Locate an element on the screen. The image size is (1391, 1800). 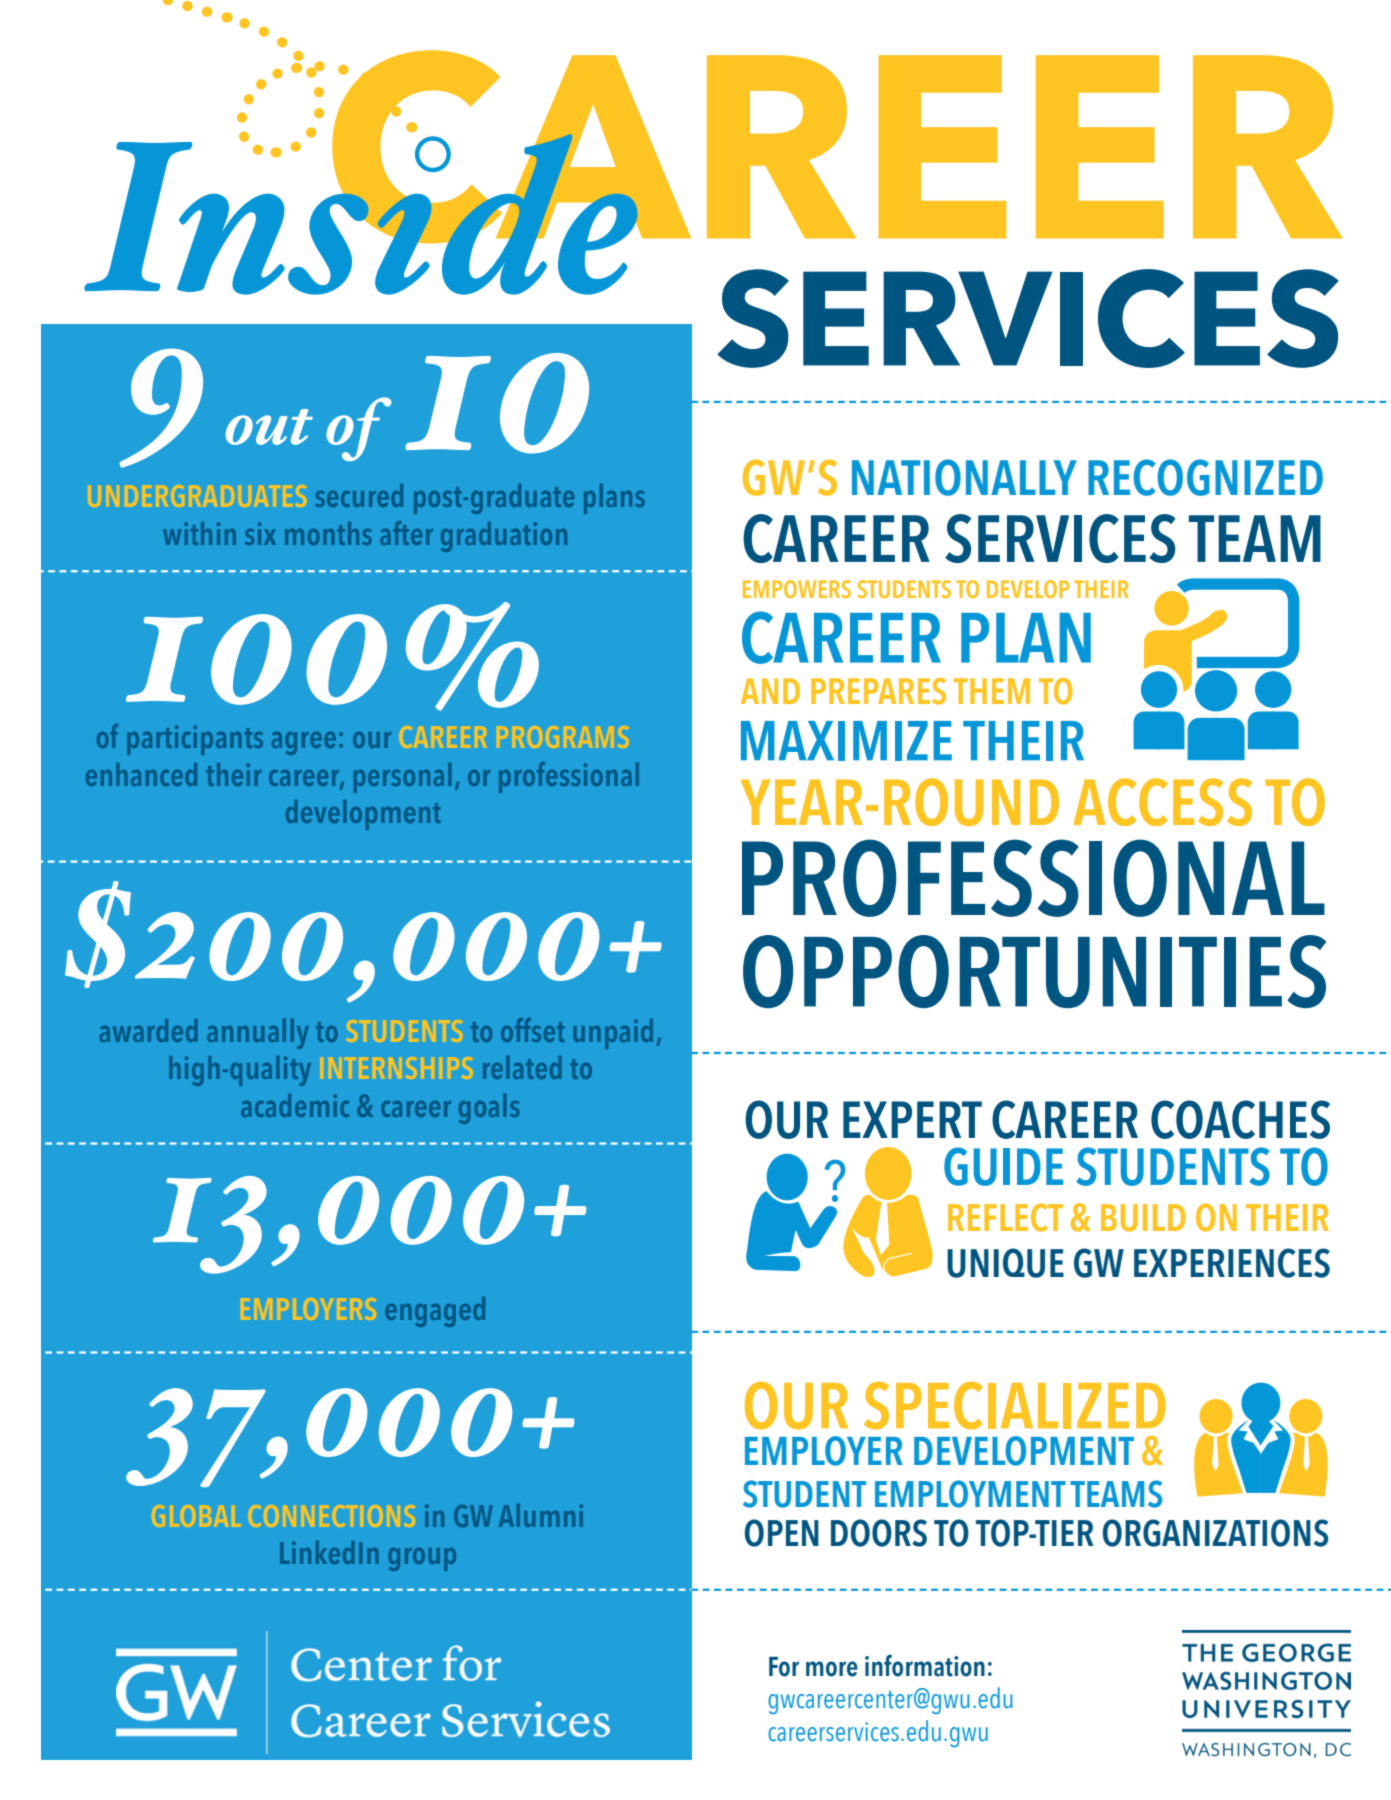
RECOGNIZED is located at coordinates (1205, 477).
